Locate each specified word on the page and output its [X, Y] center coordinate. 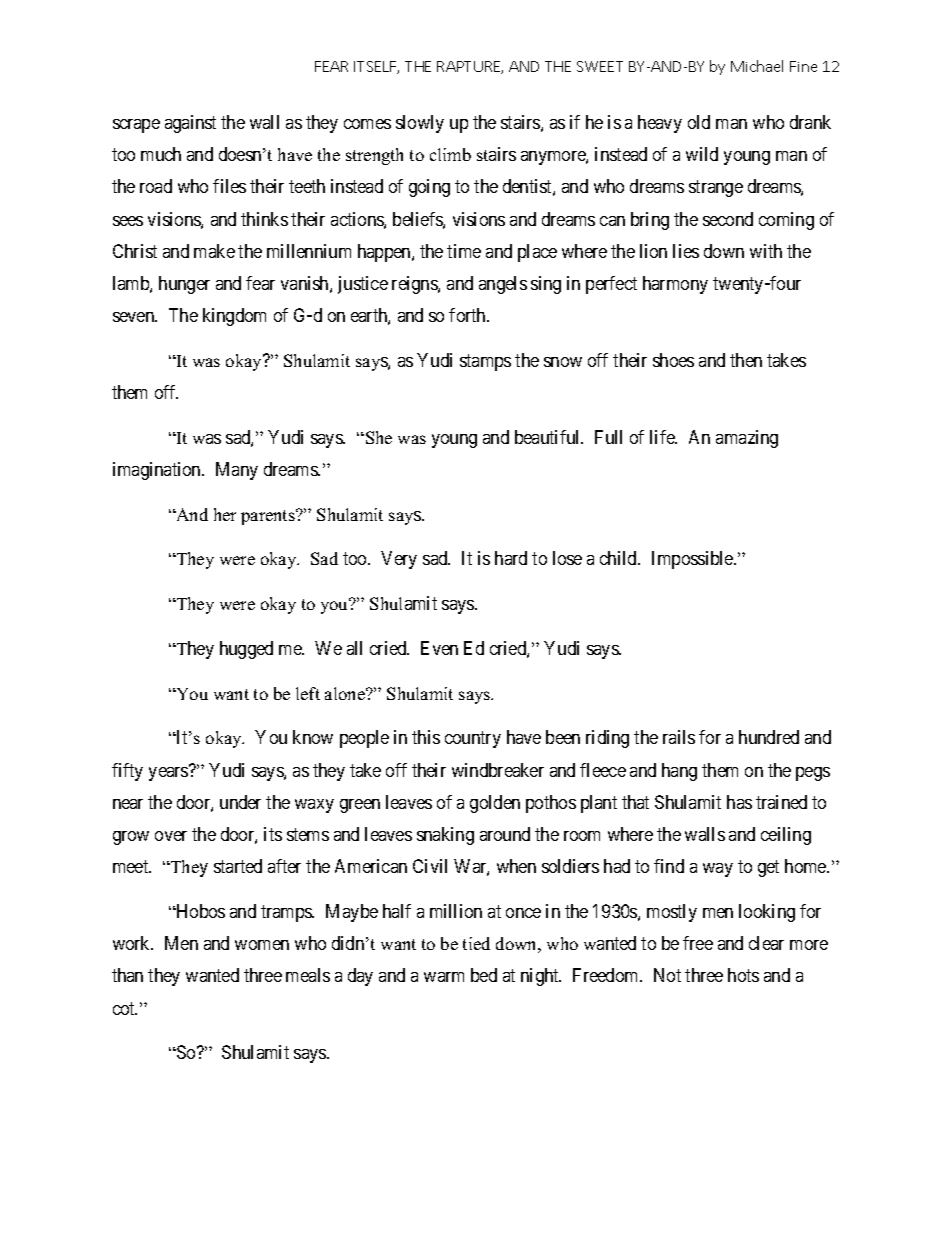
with [766, 251]
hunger [184, 285]
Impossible [693, 560]
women [262, 945]
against [190, 124]
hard [511, 558]
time [464, 251]
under [240, 802]
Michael [757, 66]
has [739, 802]
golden [495, 804]
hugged [246, 650]
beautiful [549, 437]
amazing [747, 439]
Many [237, 471]
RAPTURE [470, 67]
